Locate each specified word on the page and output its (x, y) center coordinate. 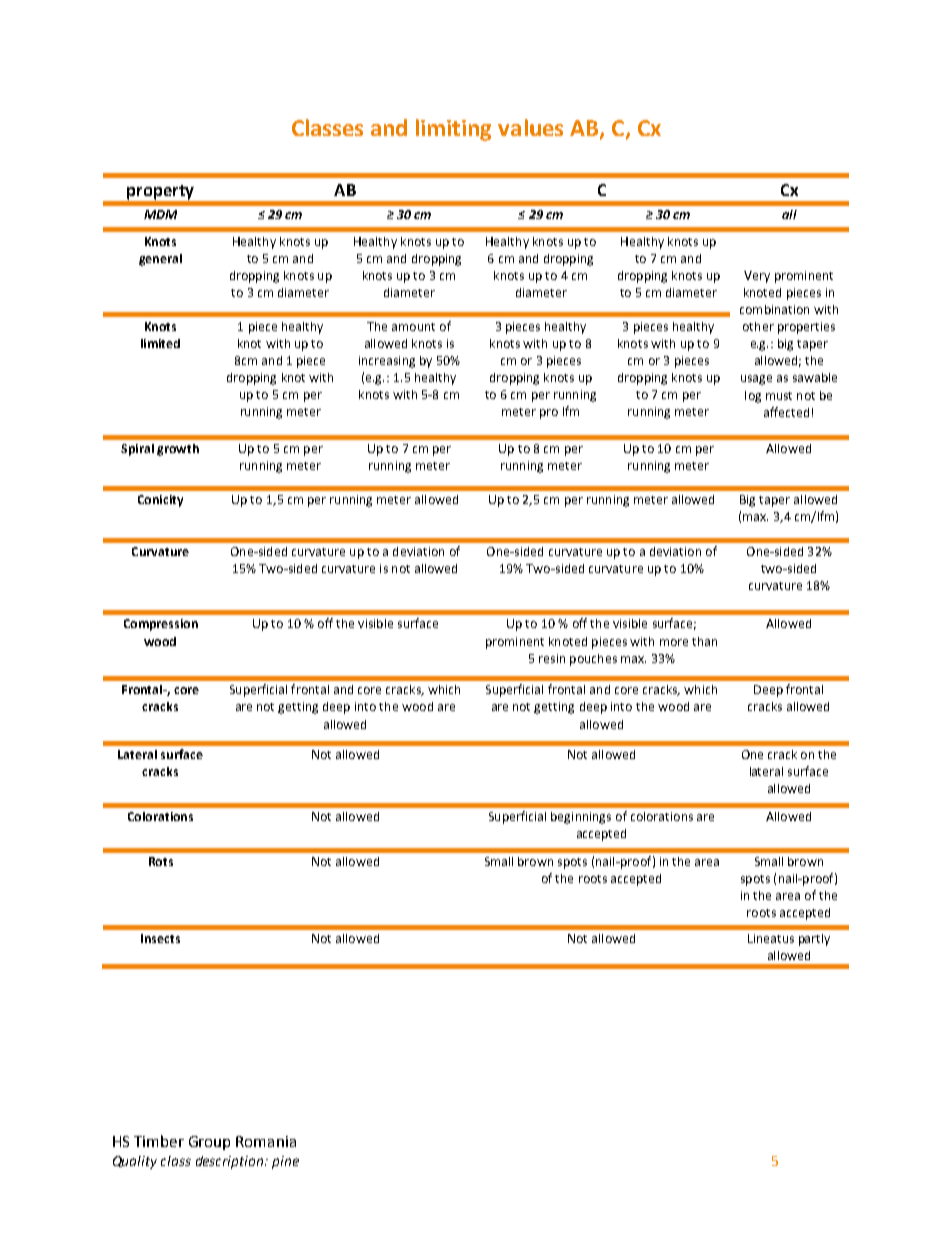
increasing (387, 362)
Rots (161, 861)
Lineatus (771, 938)
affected (786, 412)
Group (209, 1143)
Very (757, 277)
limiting (453, 130)
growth (178, 450)
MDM (160, 214)
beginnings (581, 818)
